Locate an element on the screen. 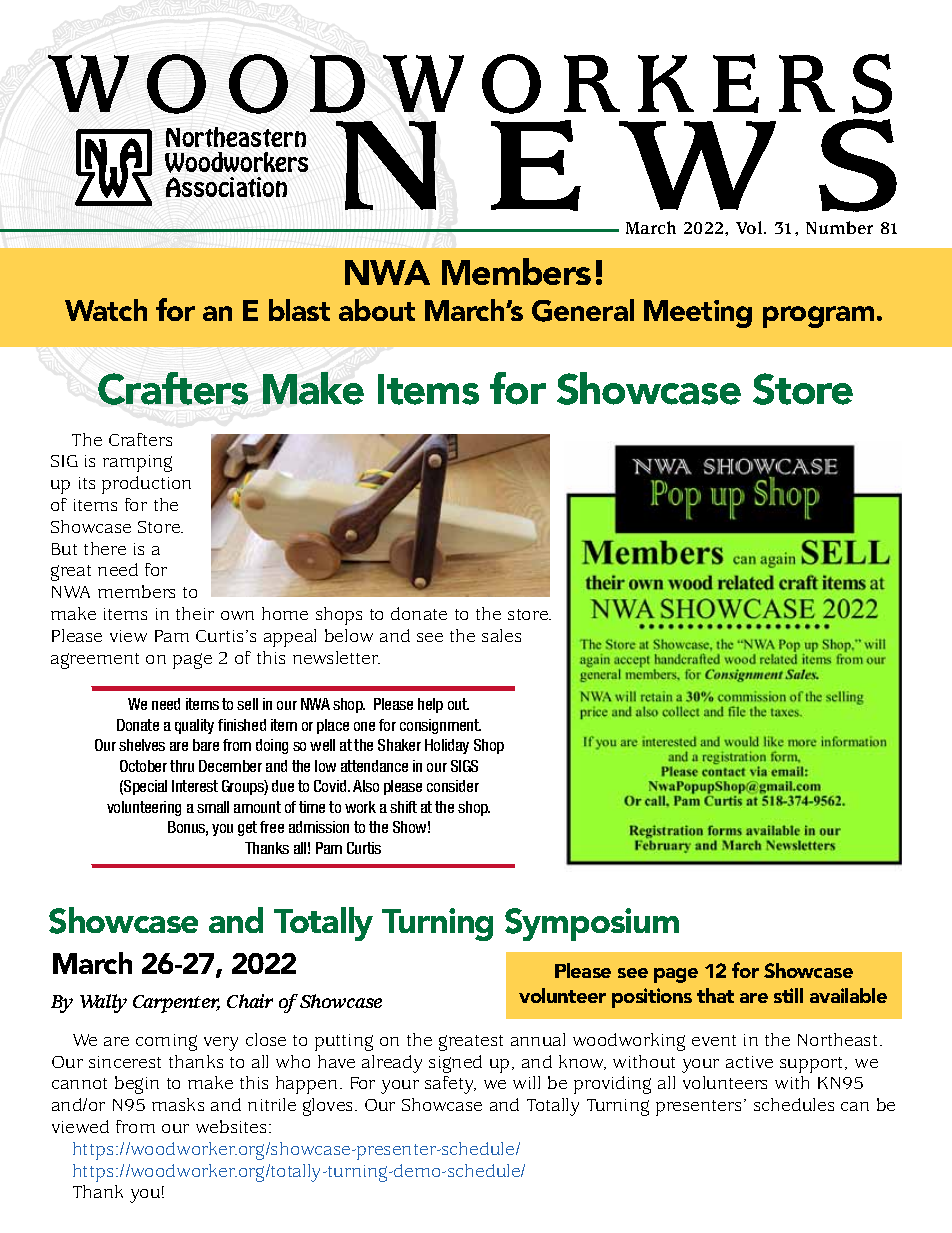 Image resolution: width=952 pixels, height=1233 pixels. Number is located at coordinates (839, 227).
